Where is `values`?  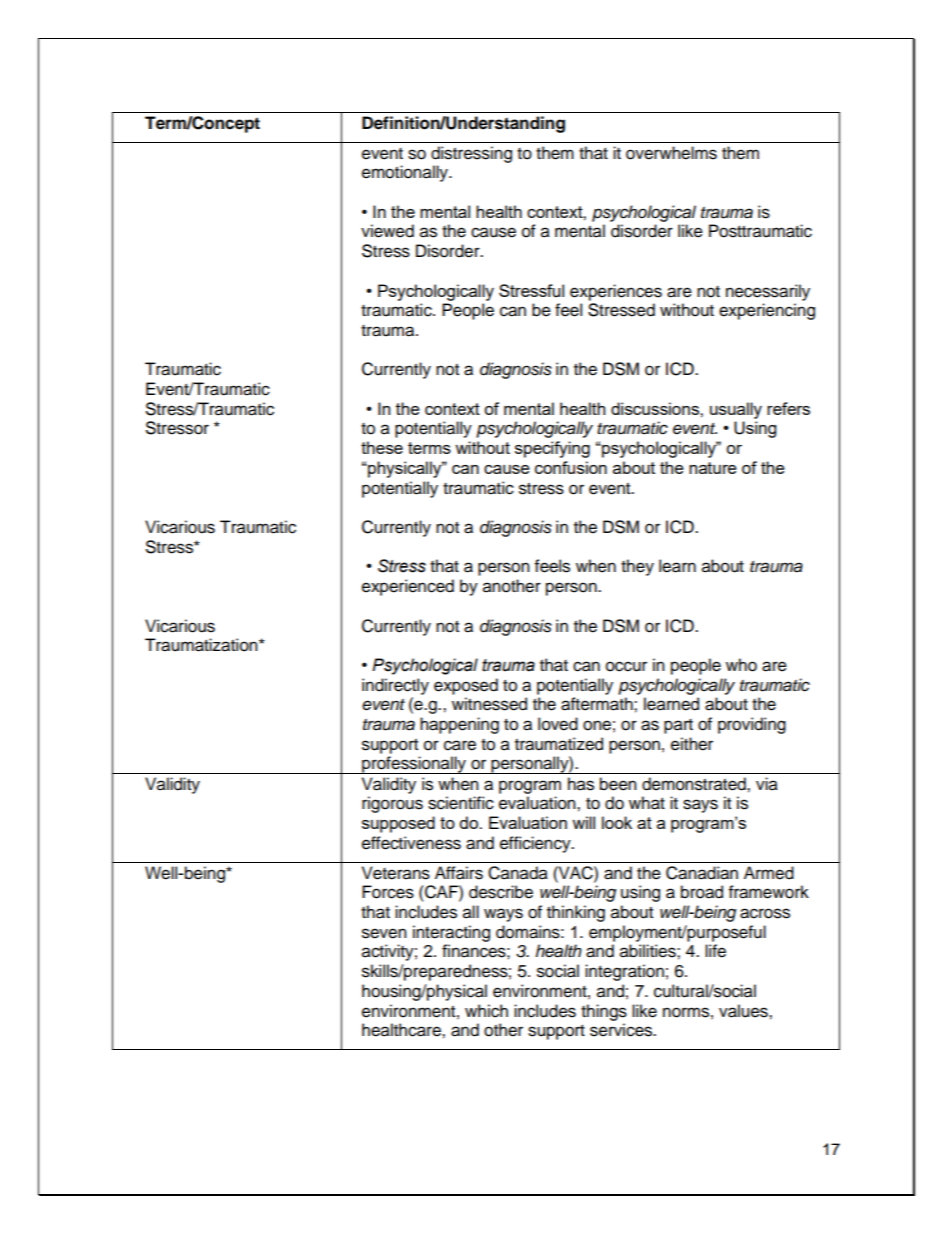
values is located at coordinates (744, 1011).
